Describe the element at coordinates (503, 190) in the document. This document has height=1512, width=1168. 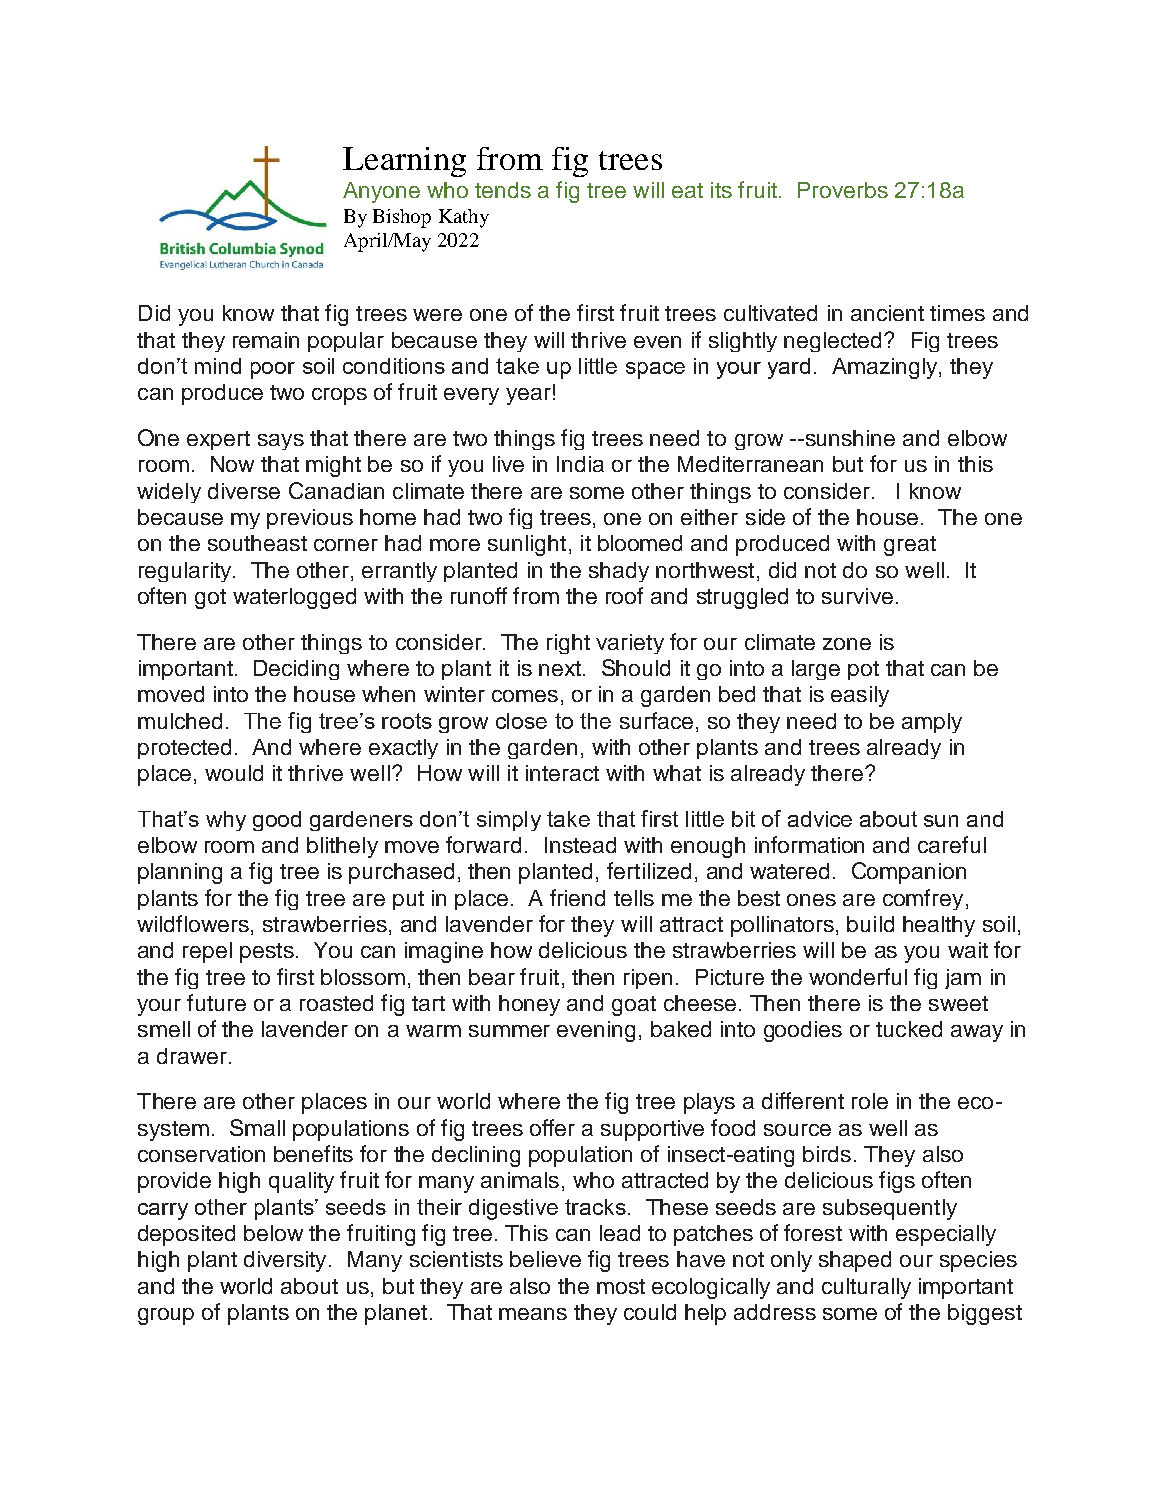
I see `tends` at that location.
